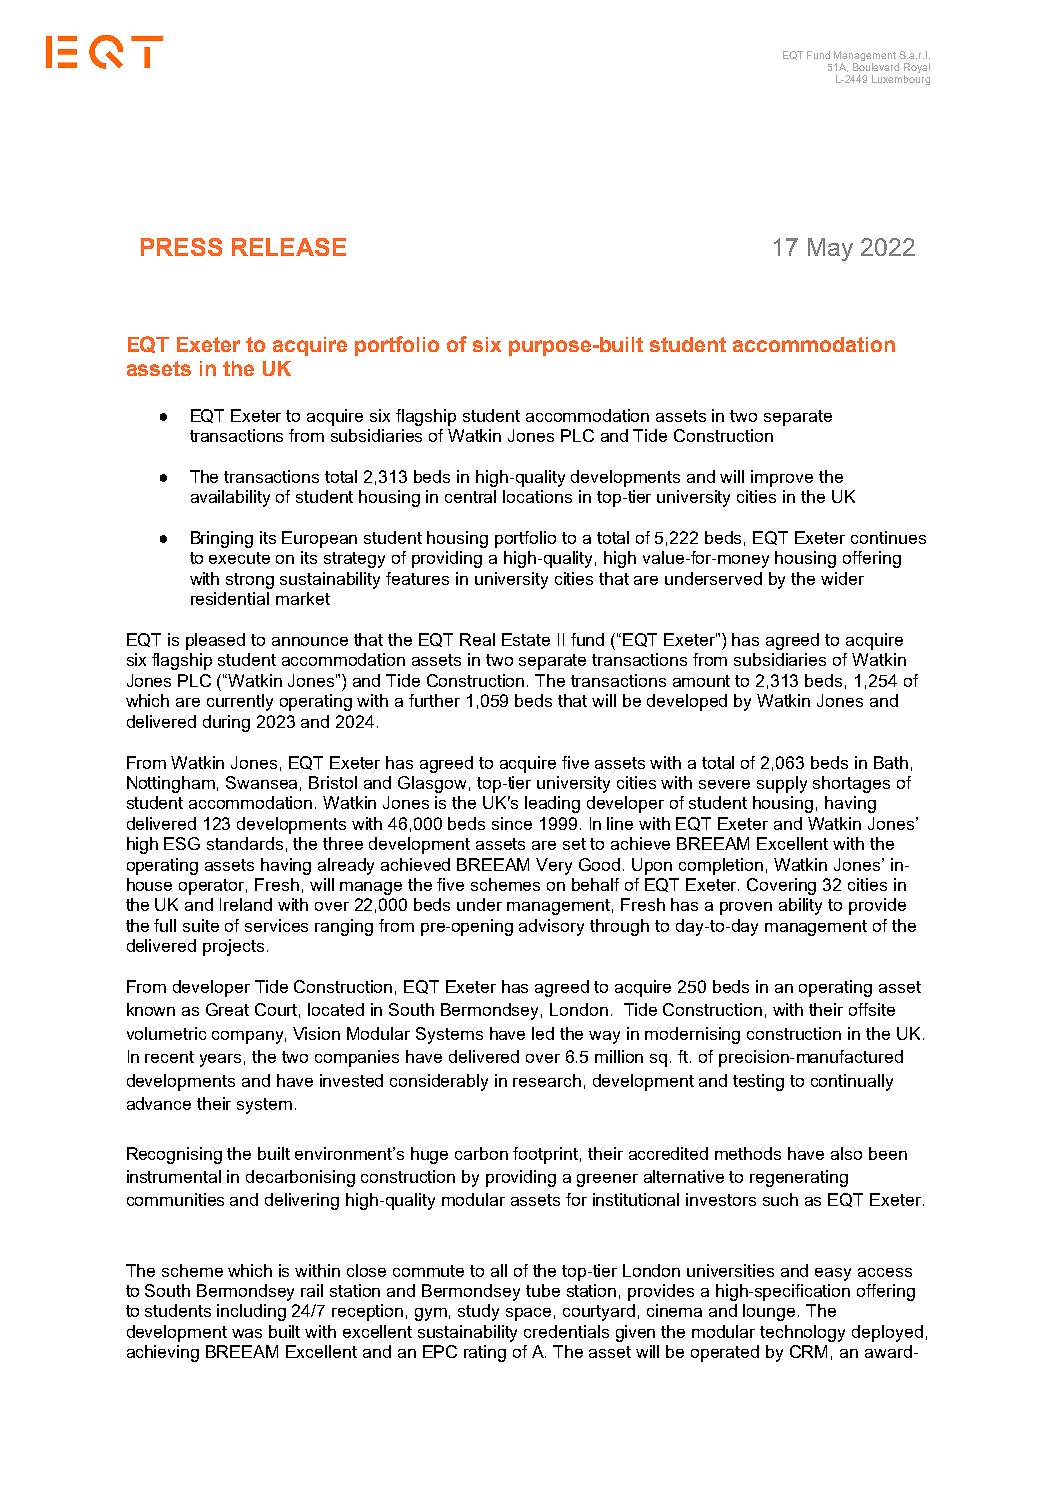  What do you see at coordinates (289, 247) in the screenshot?
I see `RELEASE` at bounding box center [289, 247].
